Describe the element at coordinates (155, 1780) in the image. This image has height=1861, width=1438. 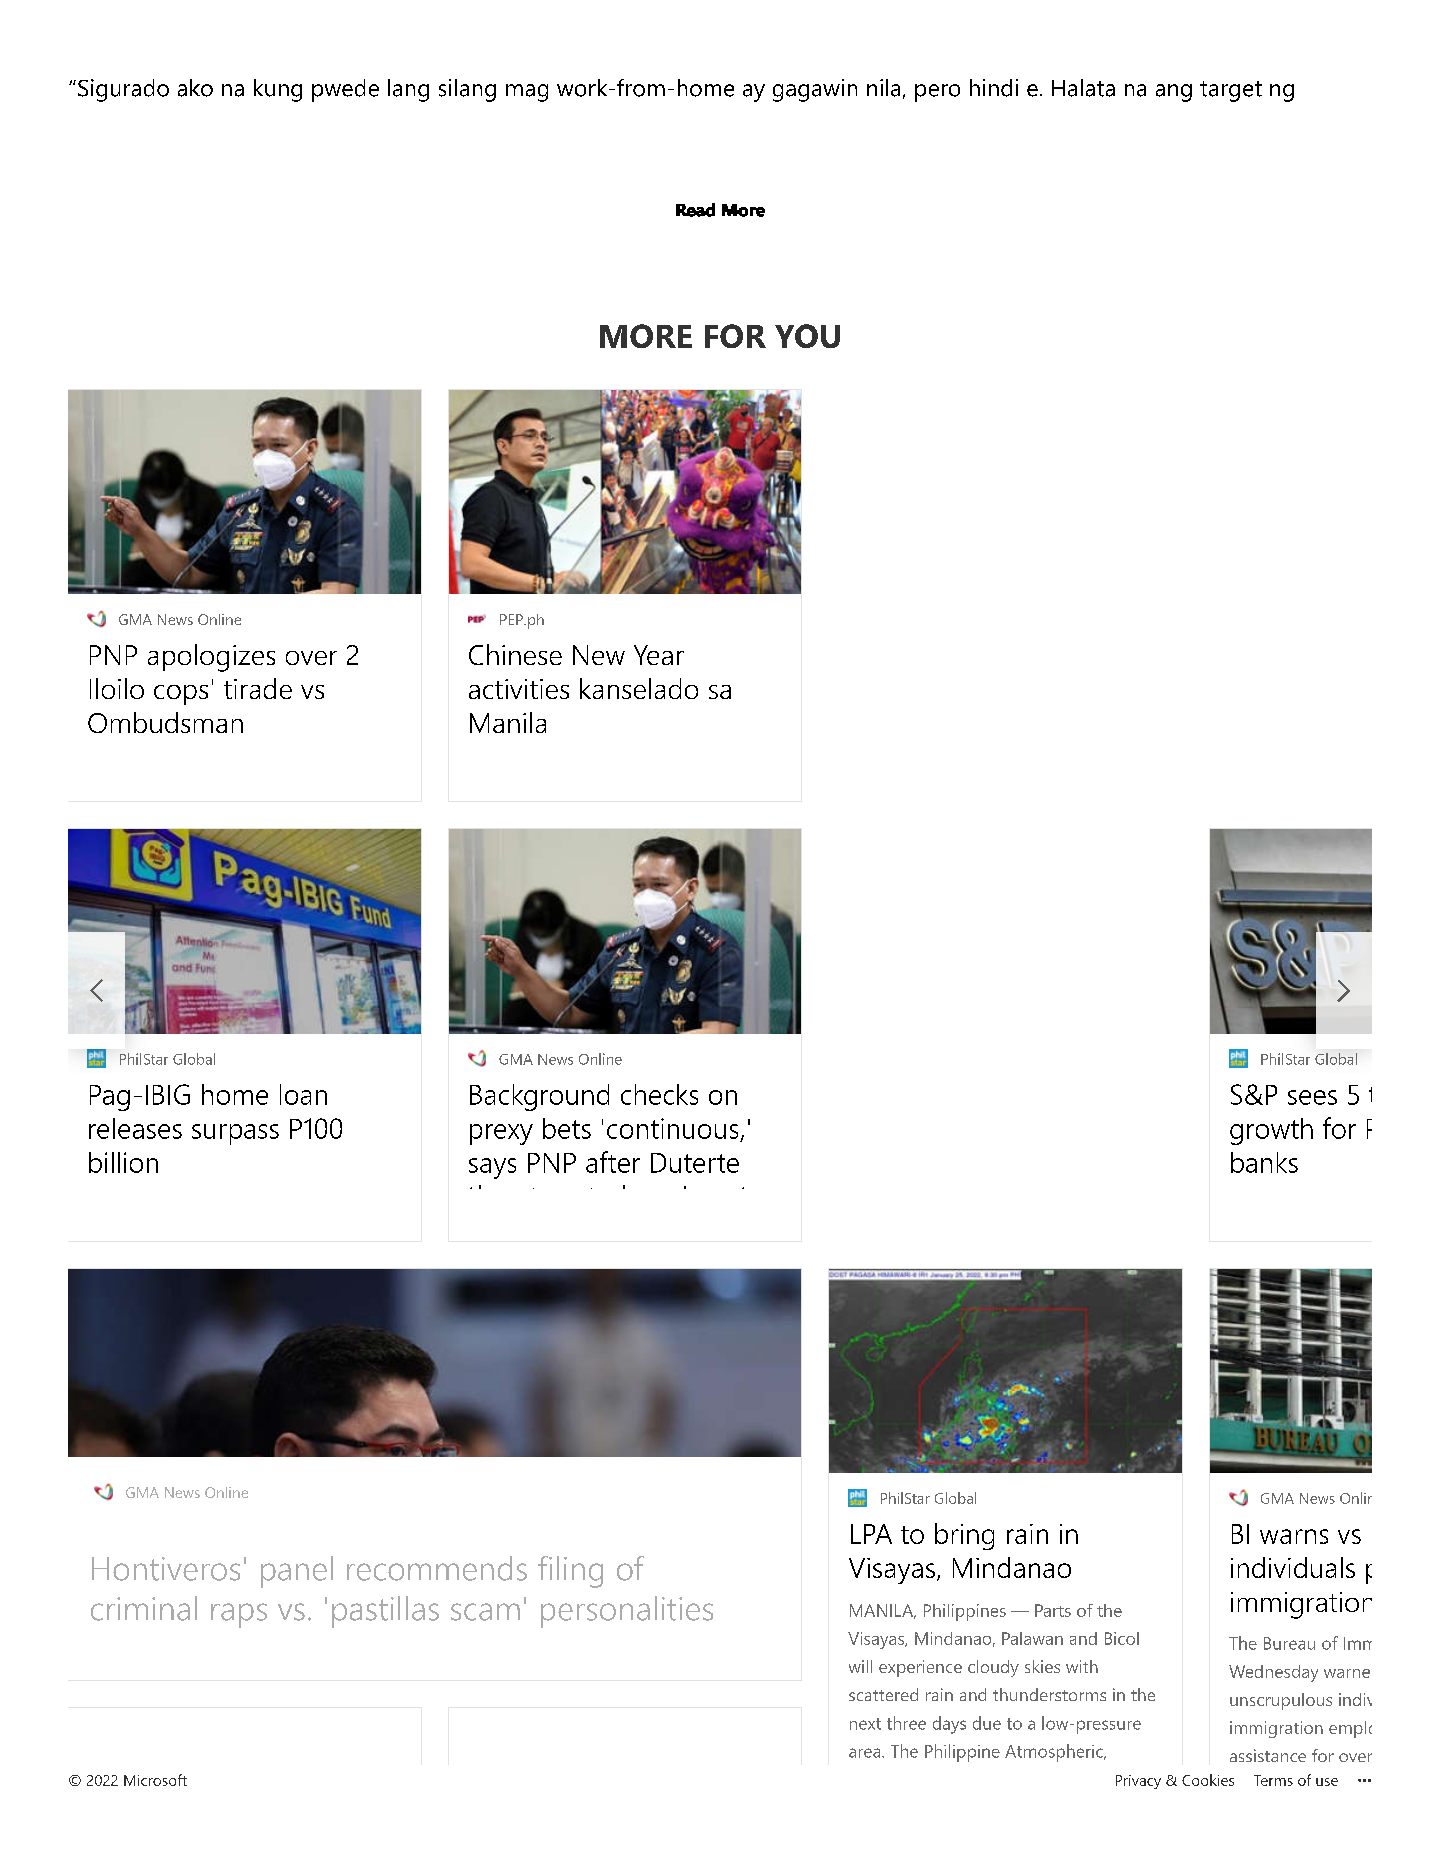
I see `Microsoft` at that location.
